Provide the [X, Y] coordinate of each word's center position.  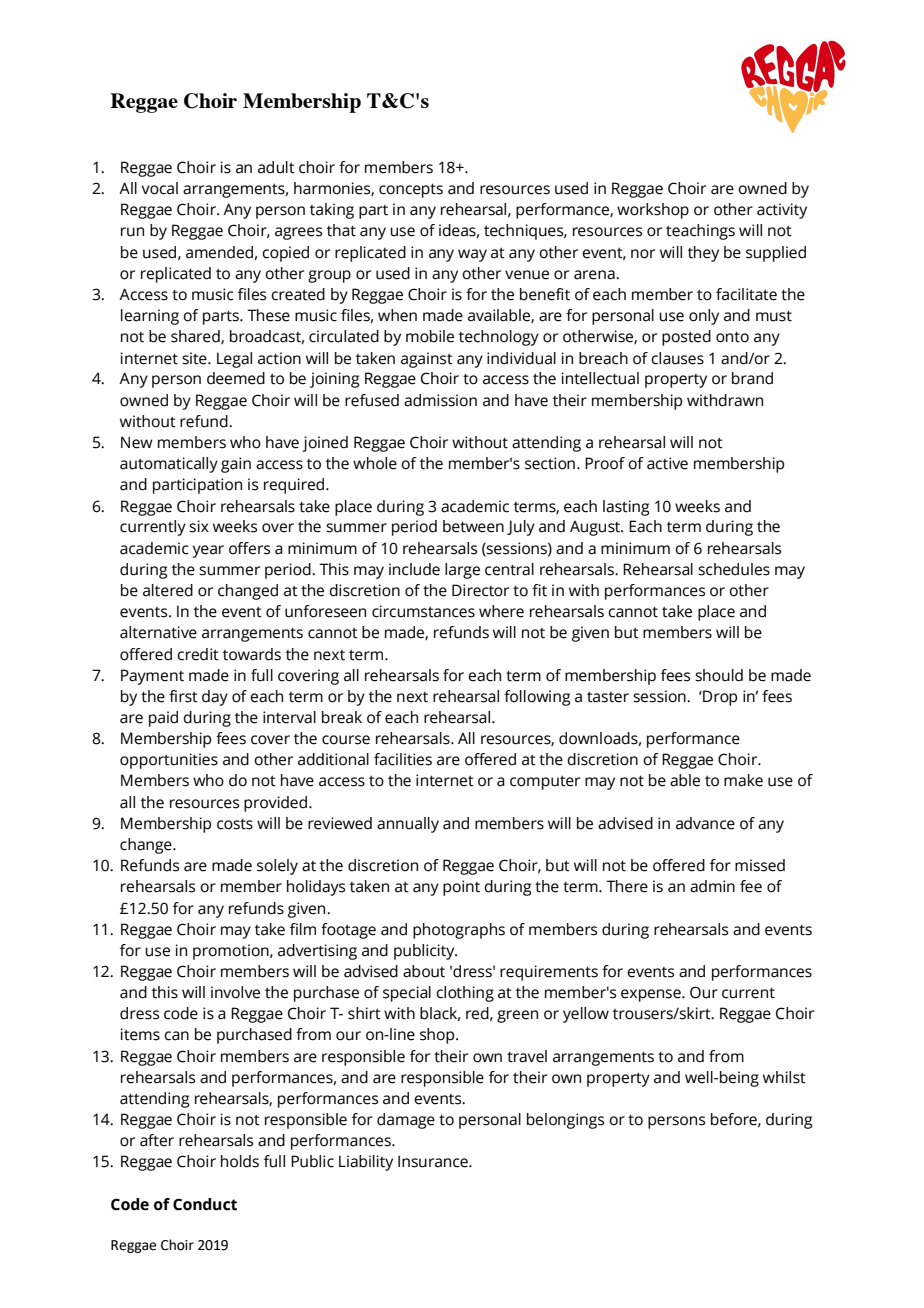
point [461, 888]
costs [235, 824]
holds [240, 1161]
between [473, 526]
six [199, 526]
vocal [160, 188]
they [703, 254]
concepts [411, 190]
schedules [734, 569]
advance [705, 823]
